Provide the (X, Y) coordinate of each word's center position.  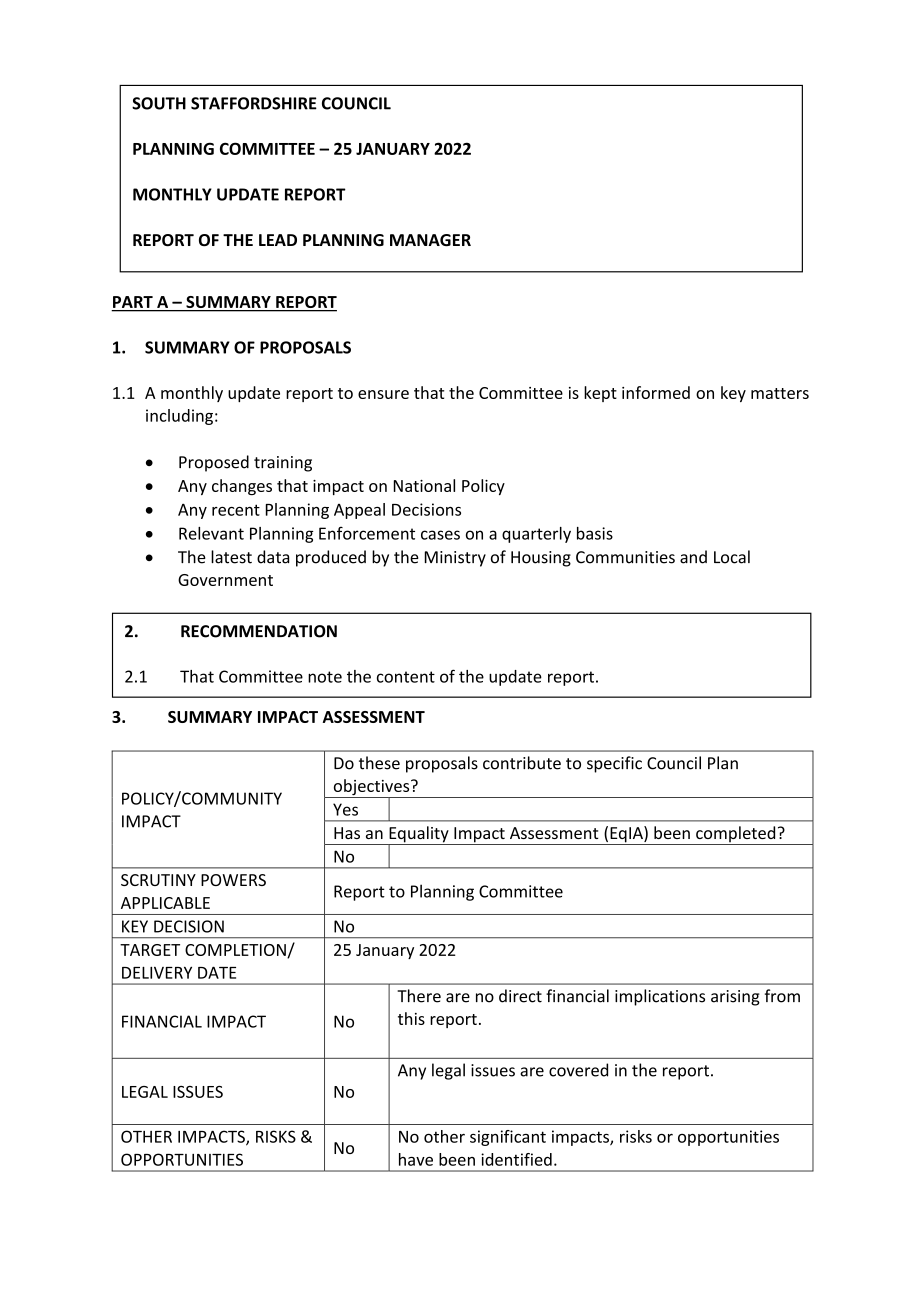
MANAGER (430, 240)
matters (780, 393)
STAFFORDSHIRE (254, 103)
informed (656, 392)
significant (508, 1138)
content (406, 677)
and (693, 557)
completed (736, 835)
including (179, 417)
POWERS (233, 880)
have (416, 1159)
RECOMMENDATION (259, 631)
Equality (419, 835)
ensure (383, 394)
